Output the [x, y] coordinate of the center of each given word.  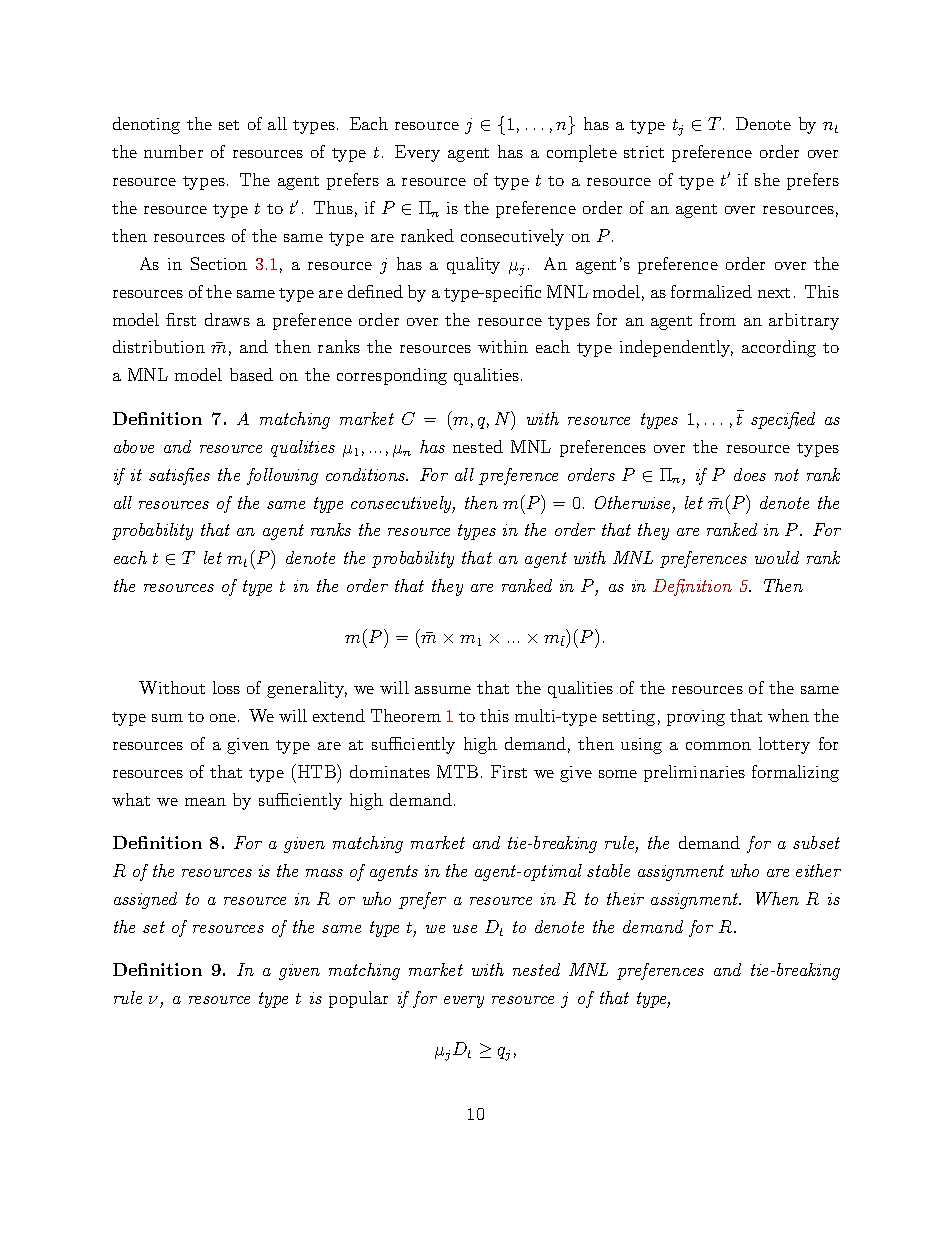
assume [443, 690]
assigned [145, 900]
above [134, 446]
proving [696, 718]
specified [783, 420]
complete [582, 153]
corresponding [392, 376]
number [173, 151]
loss [226, 687]
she [767, 179]
